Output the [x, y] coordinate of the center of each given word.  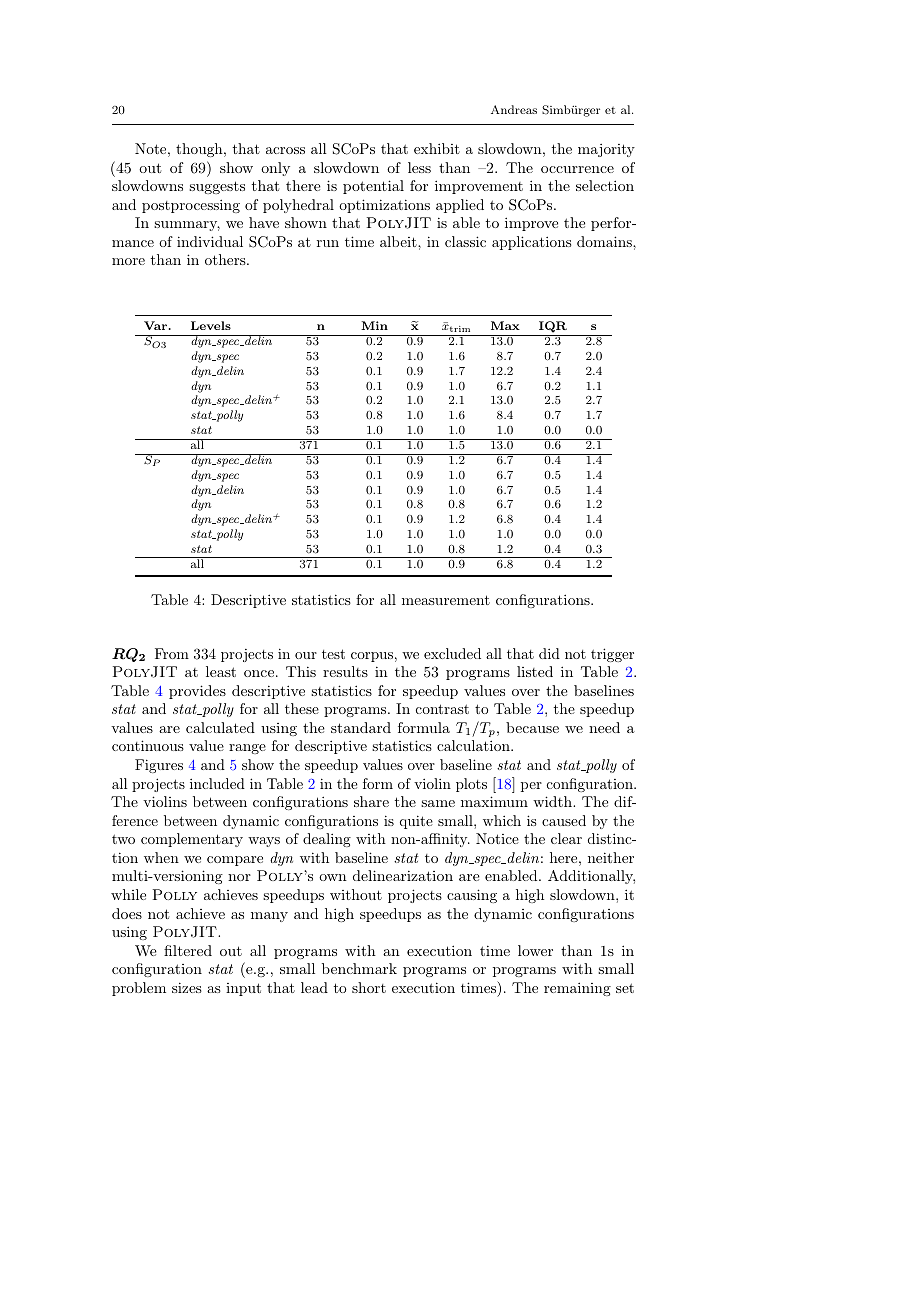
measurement [446, 600]
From [172, 653]
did [549, 653]
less [419, 167]
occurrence [577, 169]
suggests [217, 187]
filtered [188, 950]
